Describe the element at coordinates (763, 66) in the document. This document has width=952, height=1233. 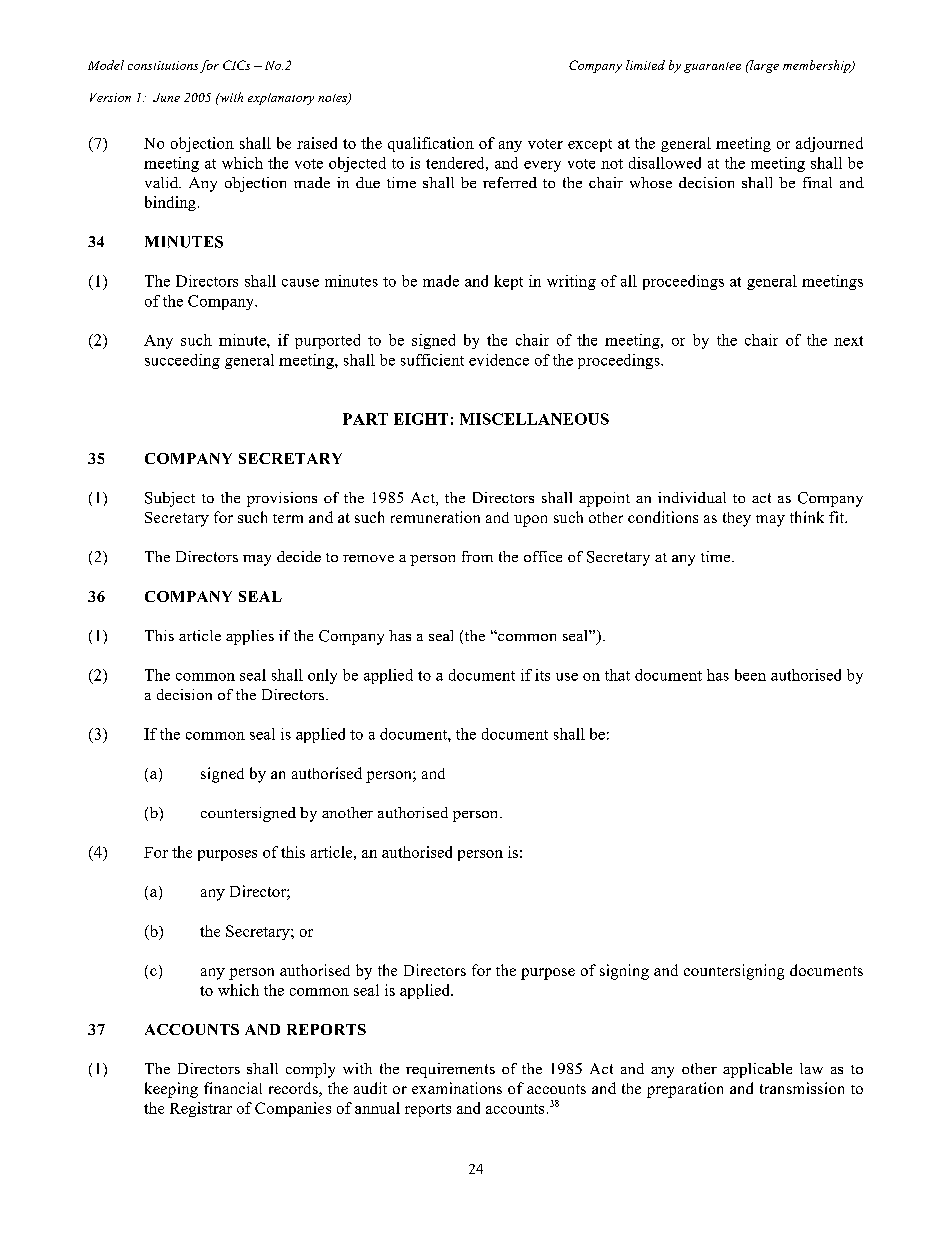
I see `large` at that location.
